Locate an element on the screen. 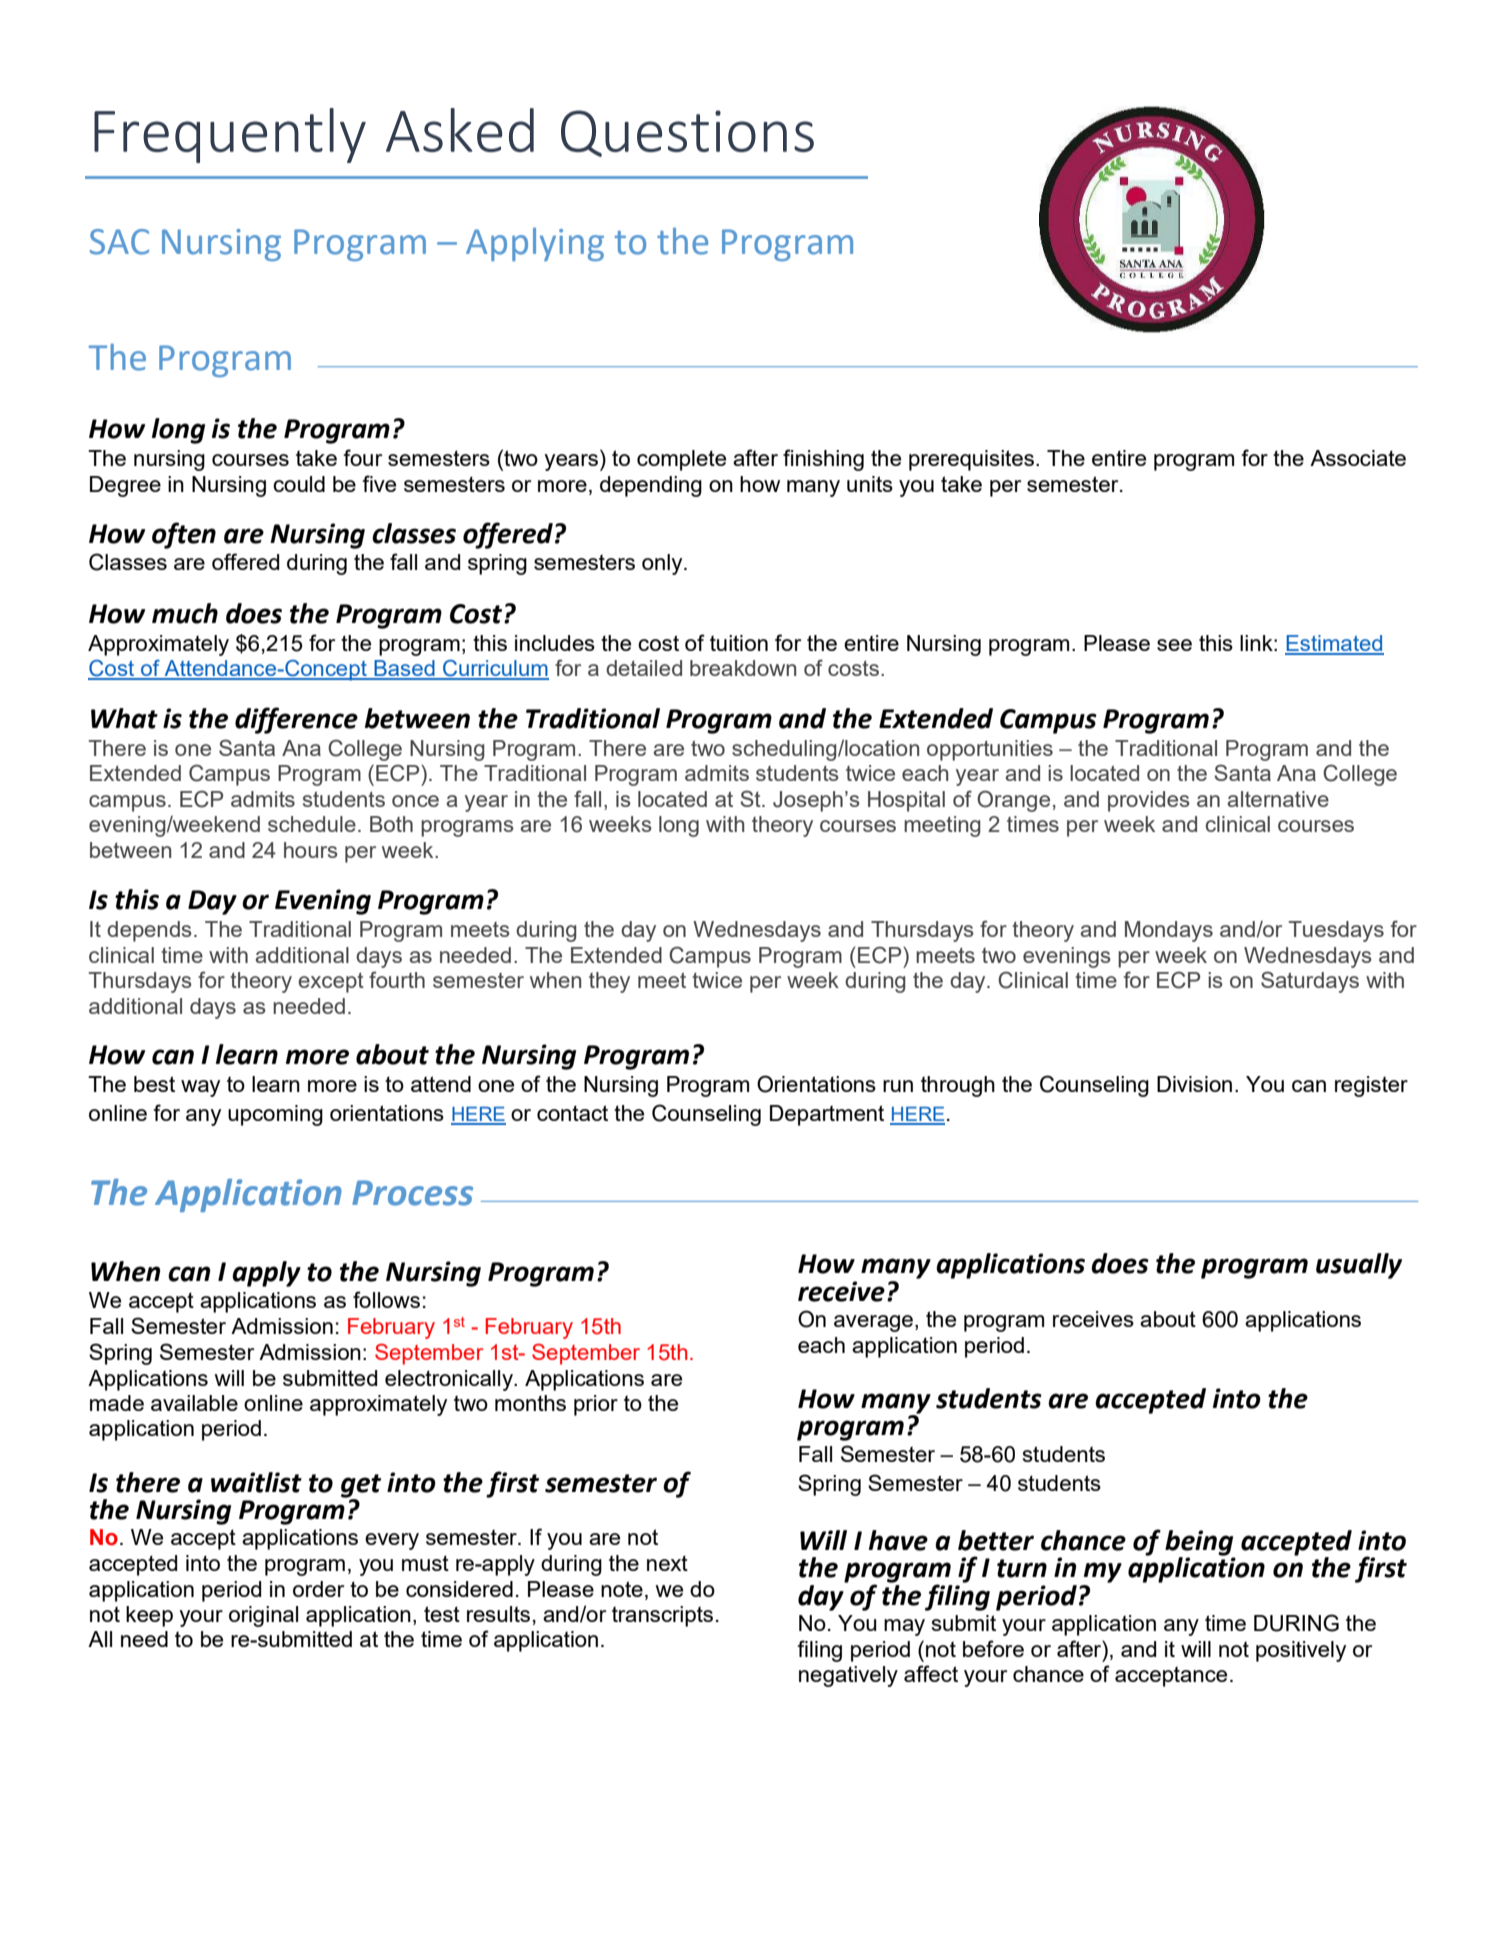 The height and width of the screenshot is (1951, 1507). breakdown is located at coordinates (743, 668).
